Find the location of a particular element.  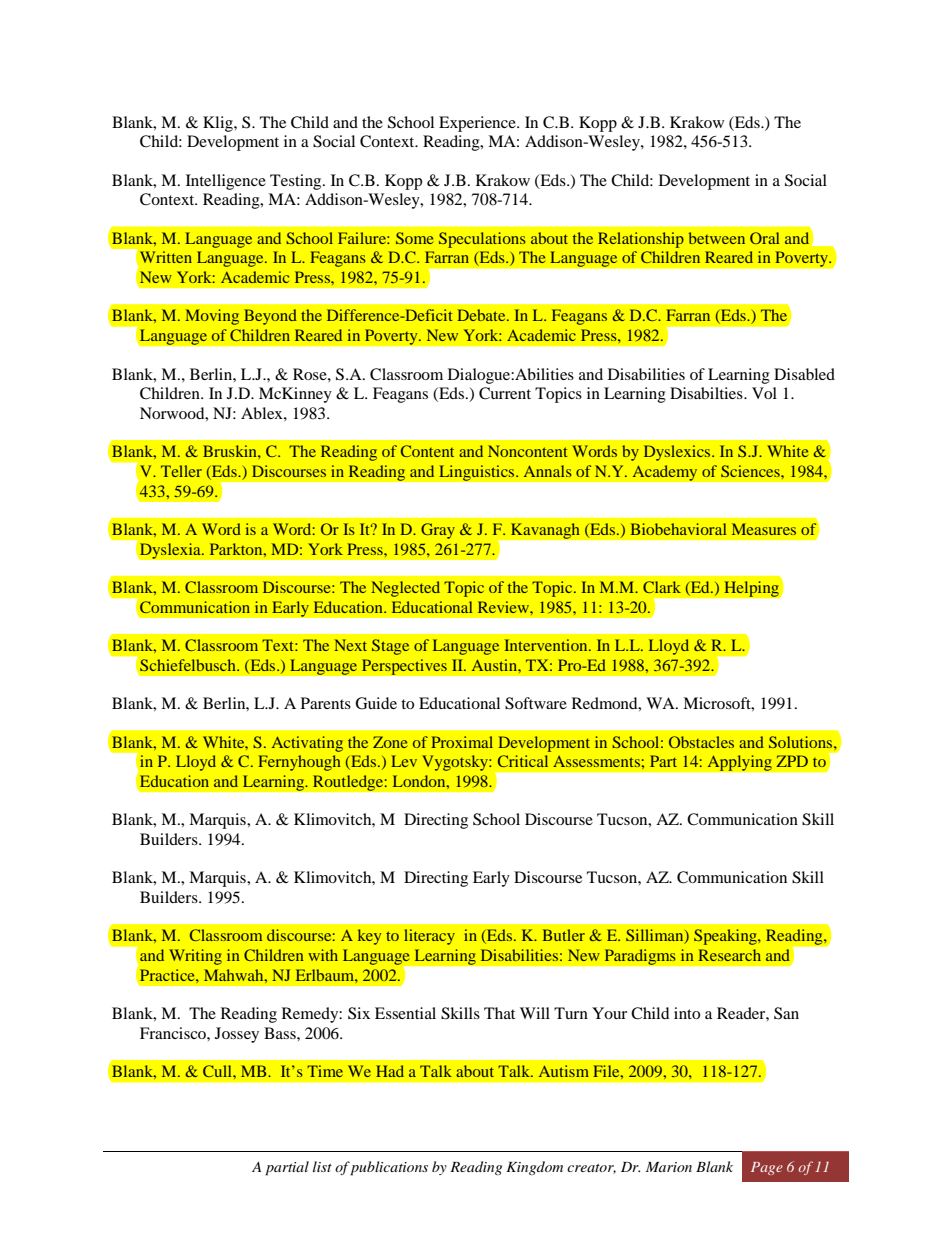

Page is located at coordinates (767, 1168).
